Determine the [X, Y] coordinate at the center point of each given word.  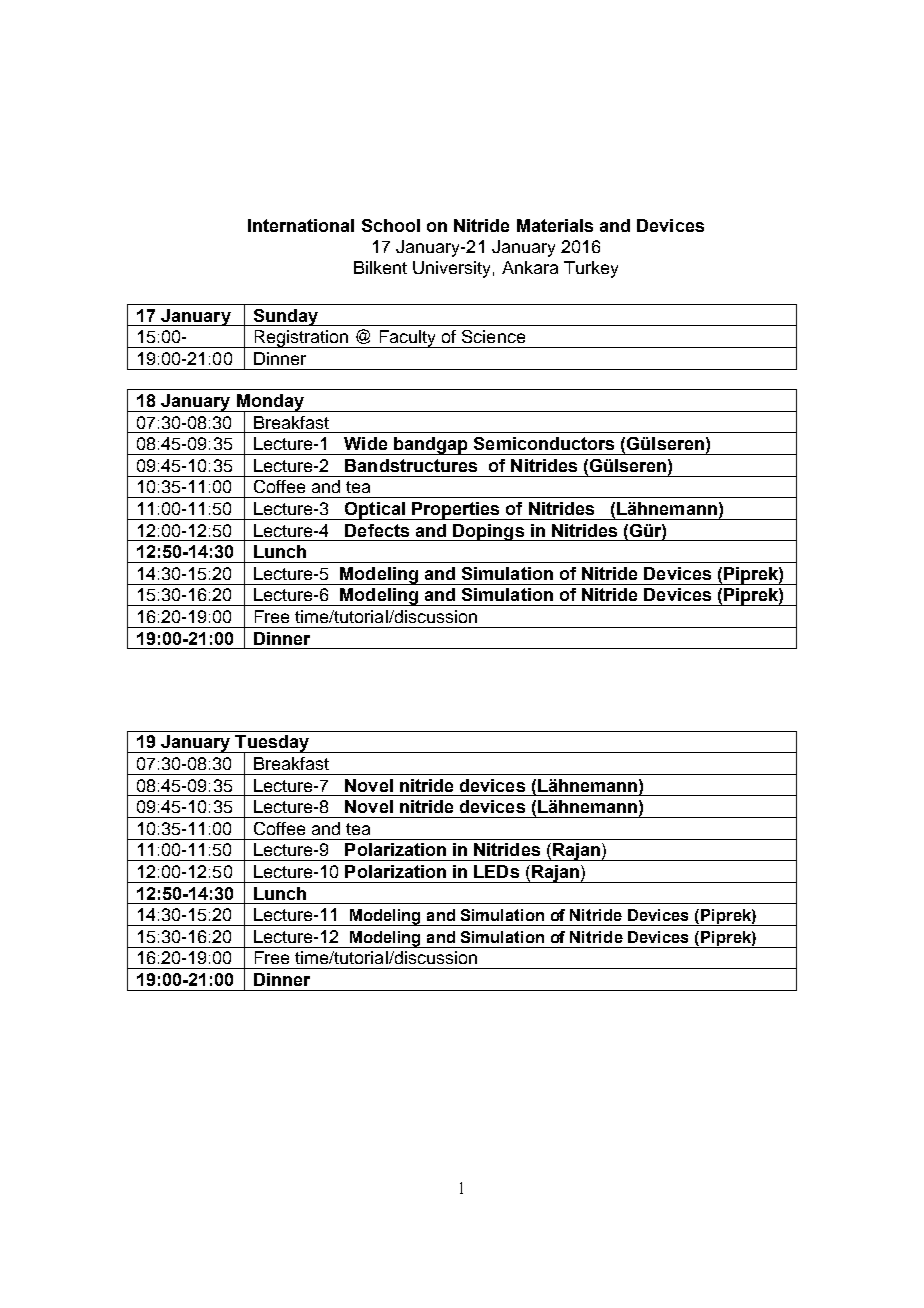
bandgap [431, 446]
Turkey [591, 269]
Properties [456, 511]
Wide [365, 443]
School [391, 225]
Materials [555, 225]
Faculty [407, 339]
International [301, 225]
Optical [375, 511]
